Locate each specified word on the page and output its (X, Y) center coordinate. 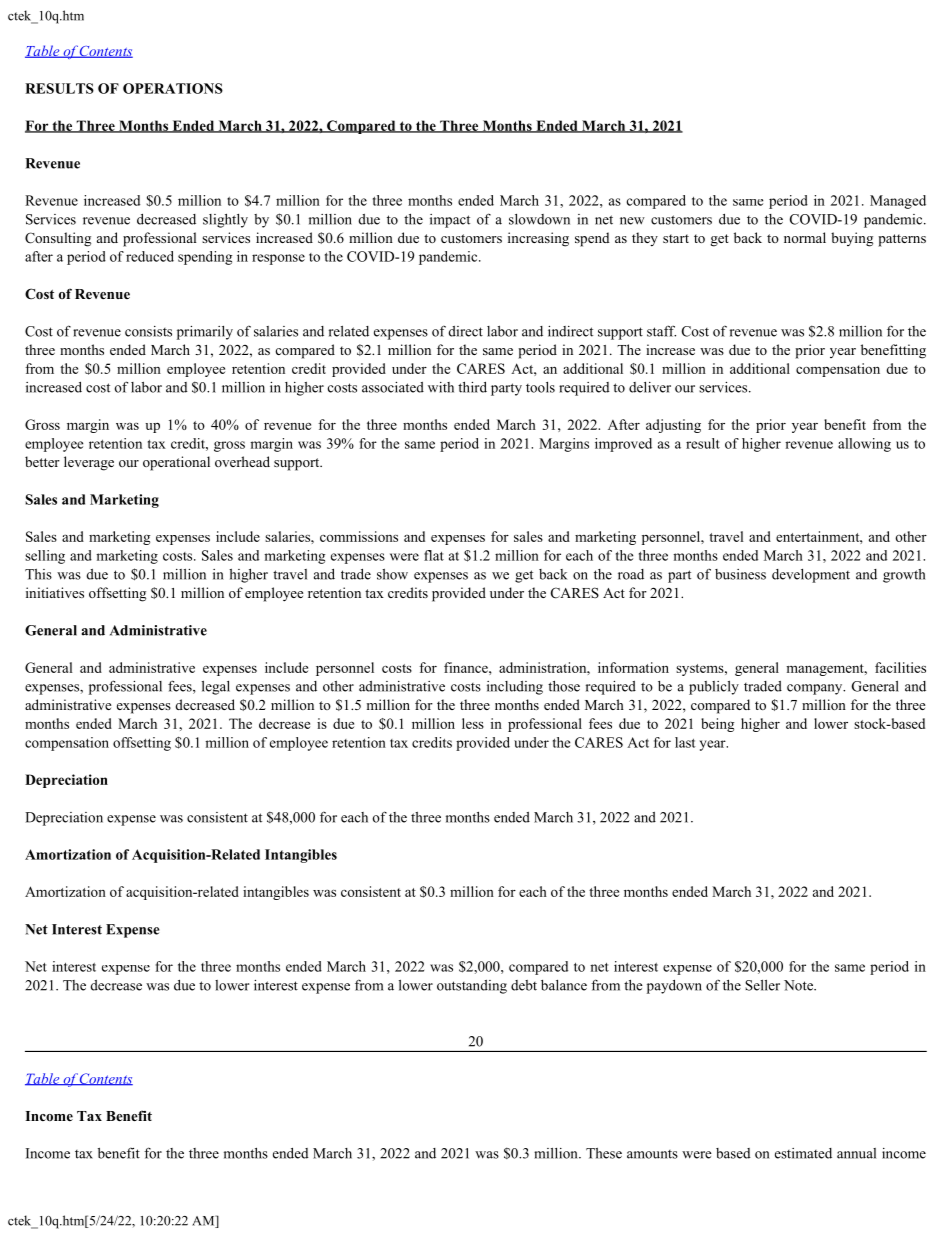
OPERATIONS (173, 88)
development (811, 576)
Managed (898, 202)
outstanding (472, 987)
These (604, 1153)
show (392, 574)
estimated (803, 1153)
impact (450, 221)
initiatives (55, 592)
